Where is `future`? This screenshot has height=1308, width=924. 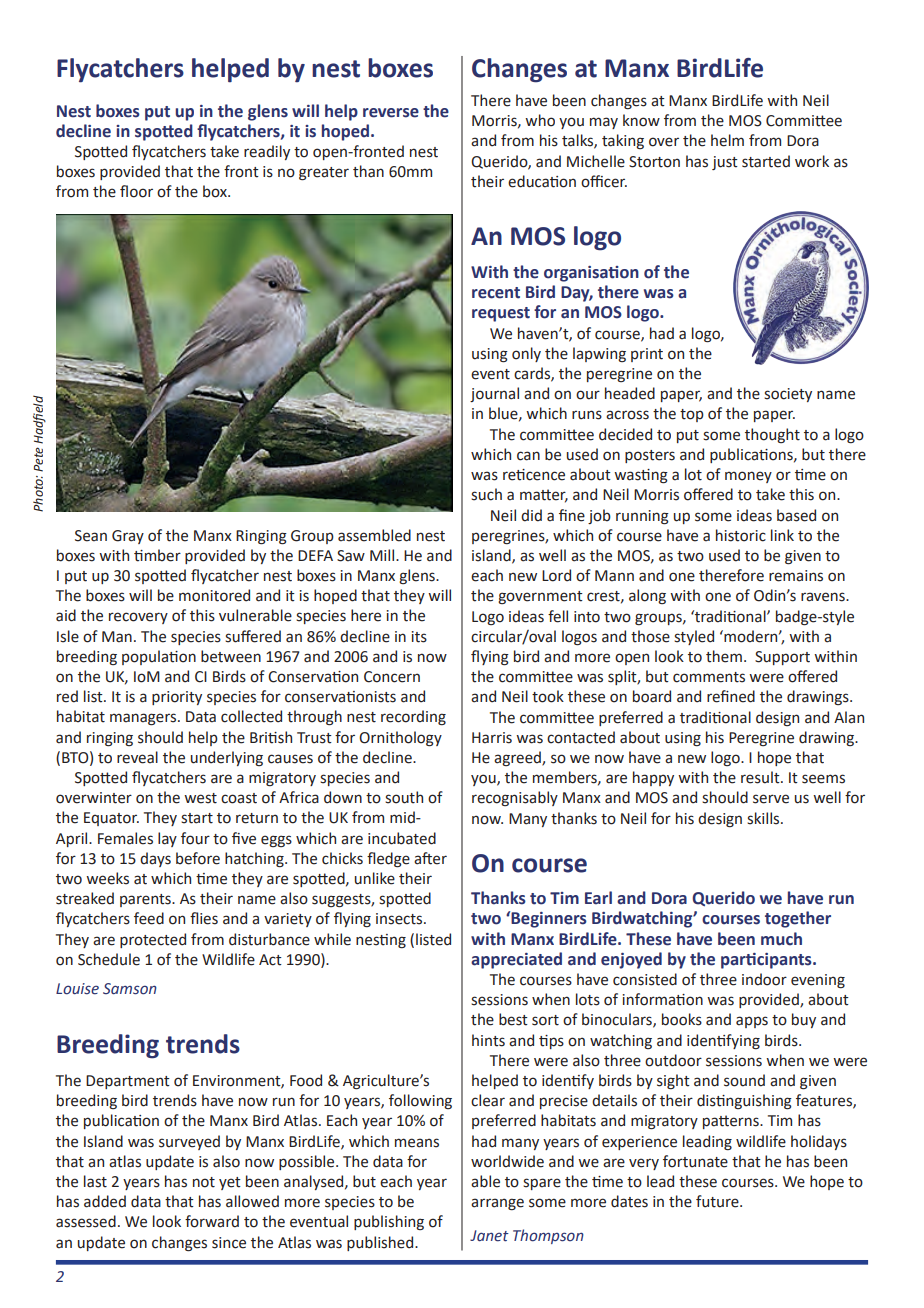 future is located at coordinates (718, 1201).
